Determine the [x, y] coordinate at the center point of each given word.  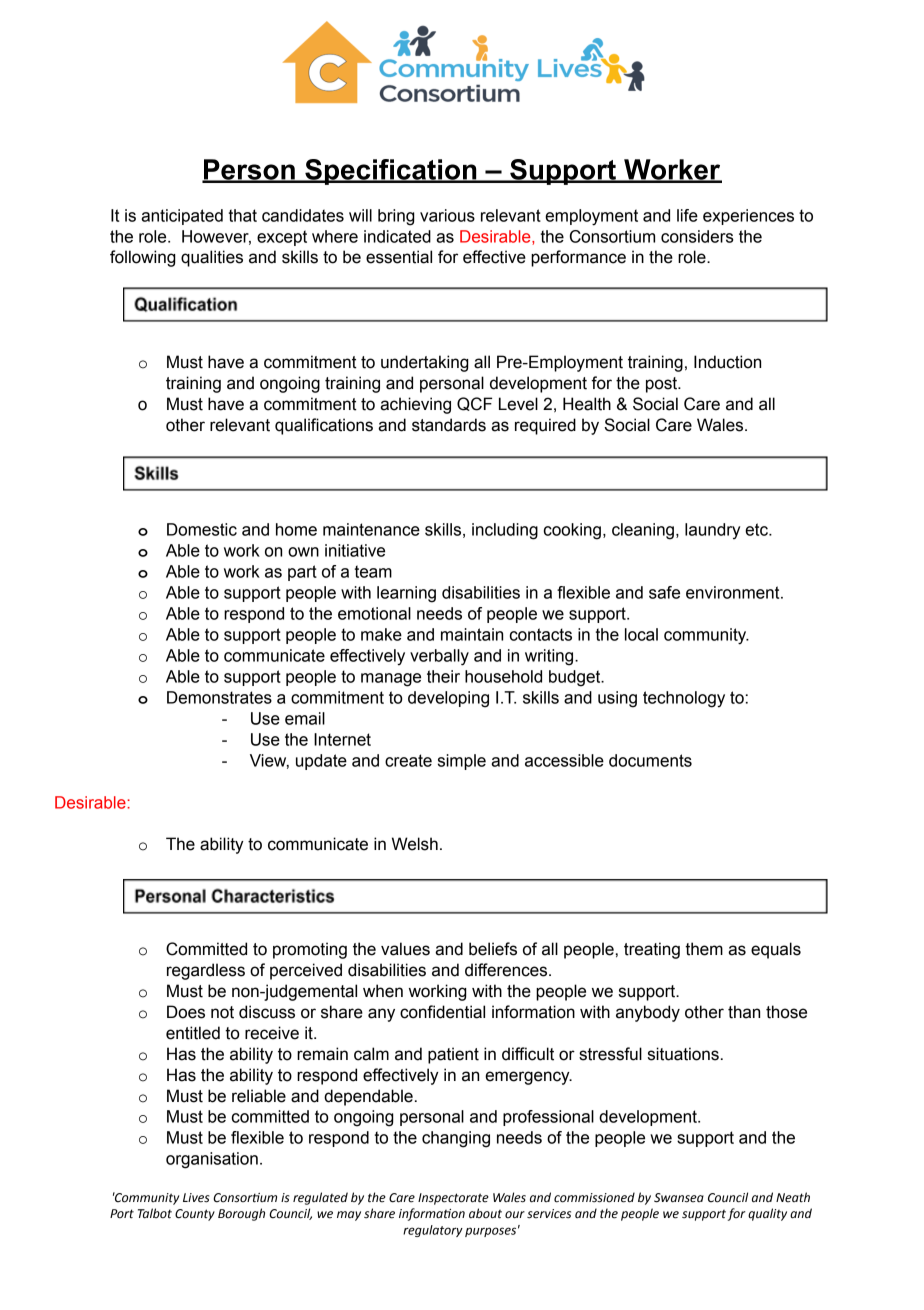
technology [684, 699]
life [687, 215]
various [447, 215]
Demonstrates [219, 697]
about [485, 1213]
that [243, 215]
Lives [196, 1198]
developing [448, 699]
